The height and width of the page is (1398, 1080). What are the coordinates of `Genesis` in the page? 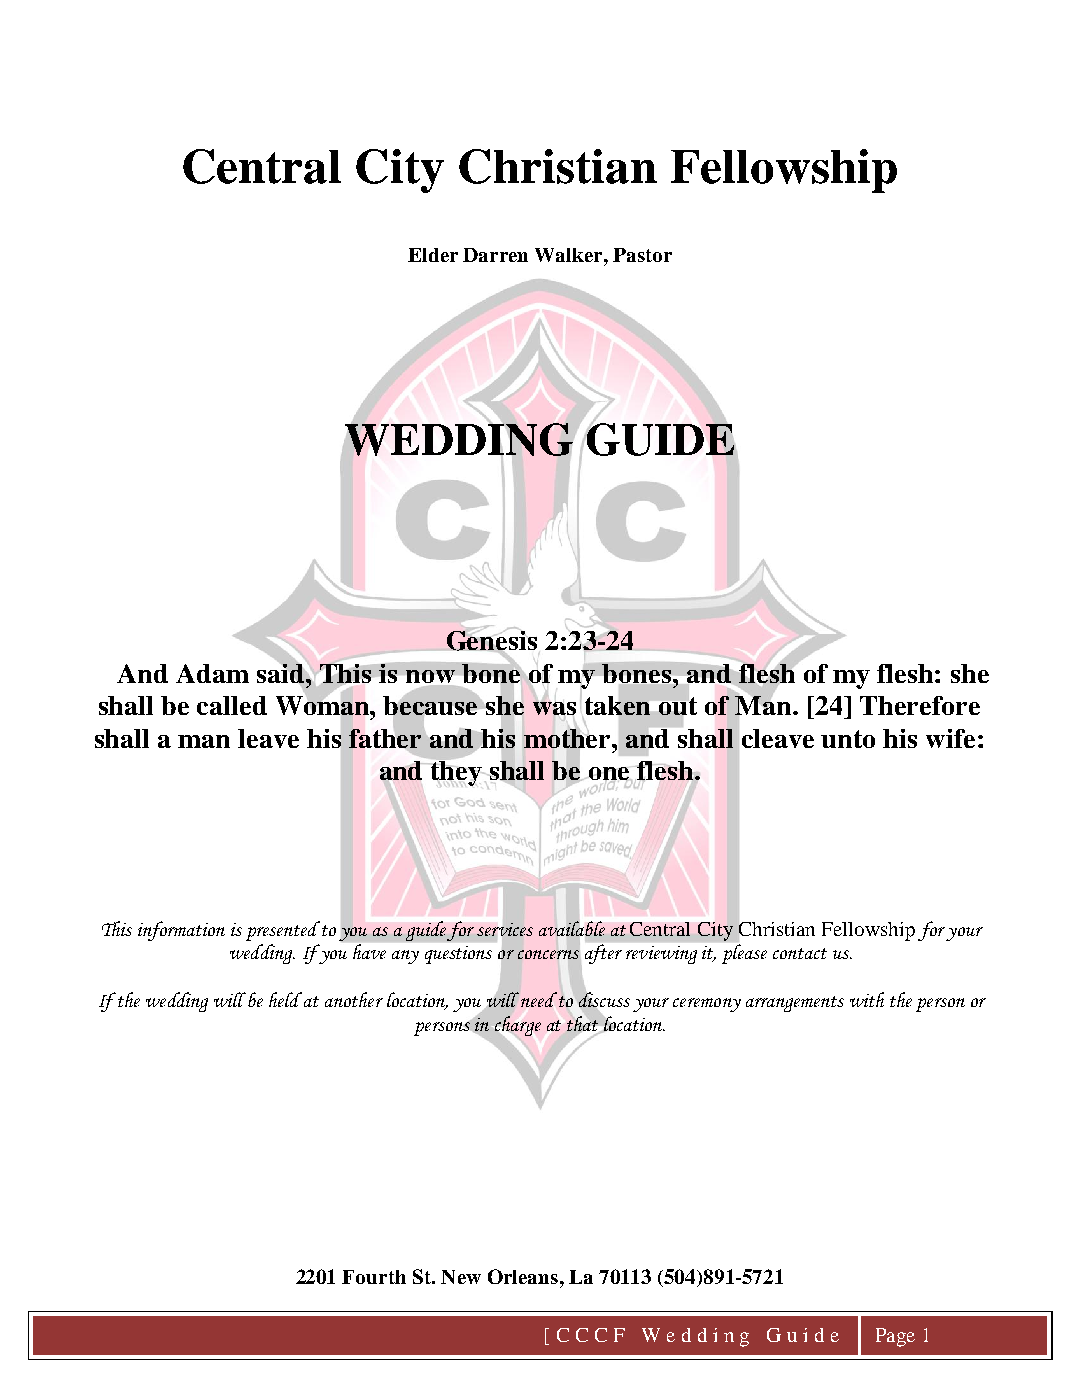 It's located at (490, 640).
